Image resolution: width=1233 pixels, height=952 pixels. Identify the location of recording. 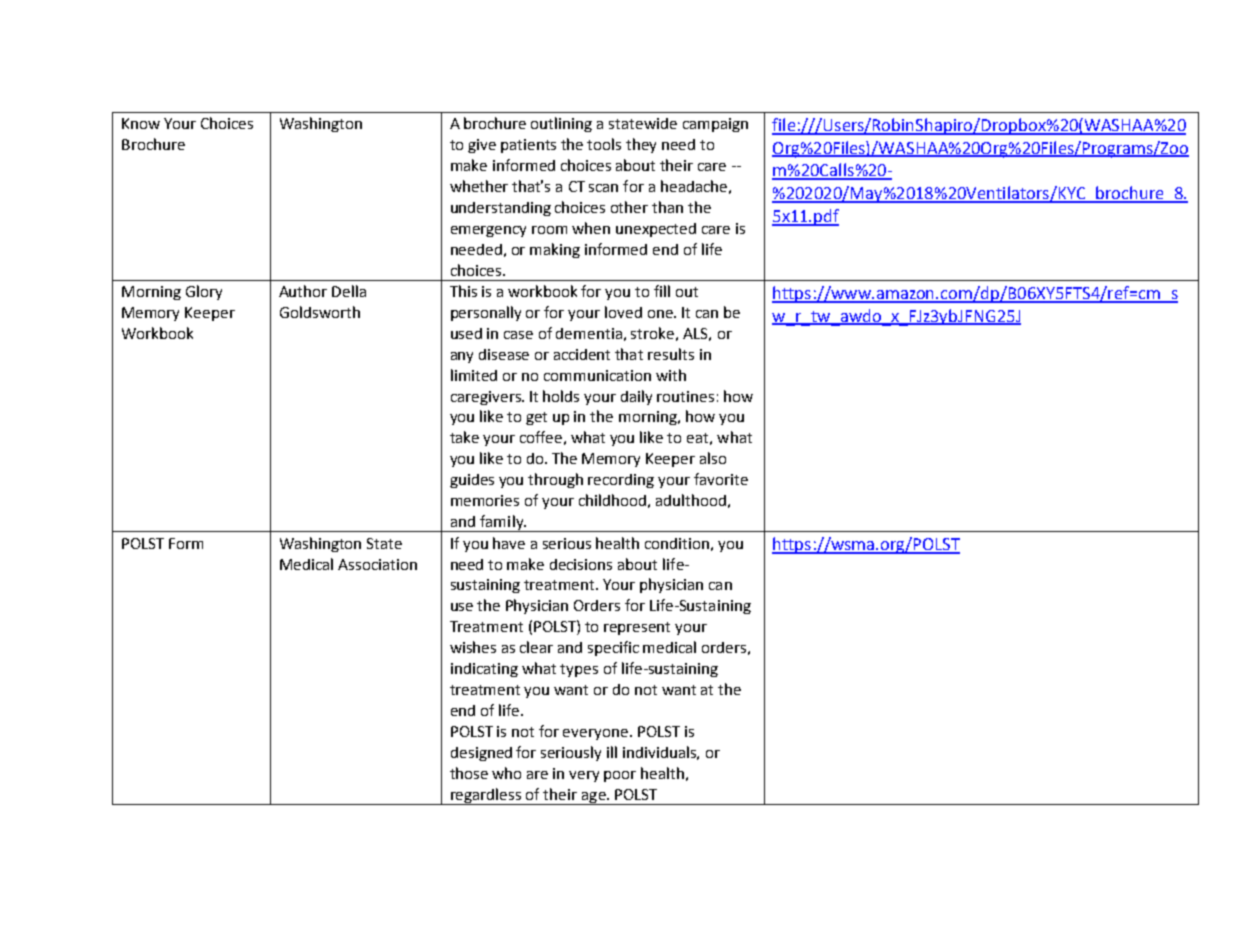
(621, 481).
